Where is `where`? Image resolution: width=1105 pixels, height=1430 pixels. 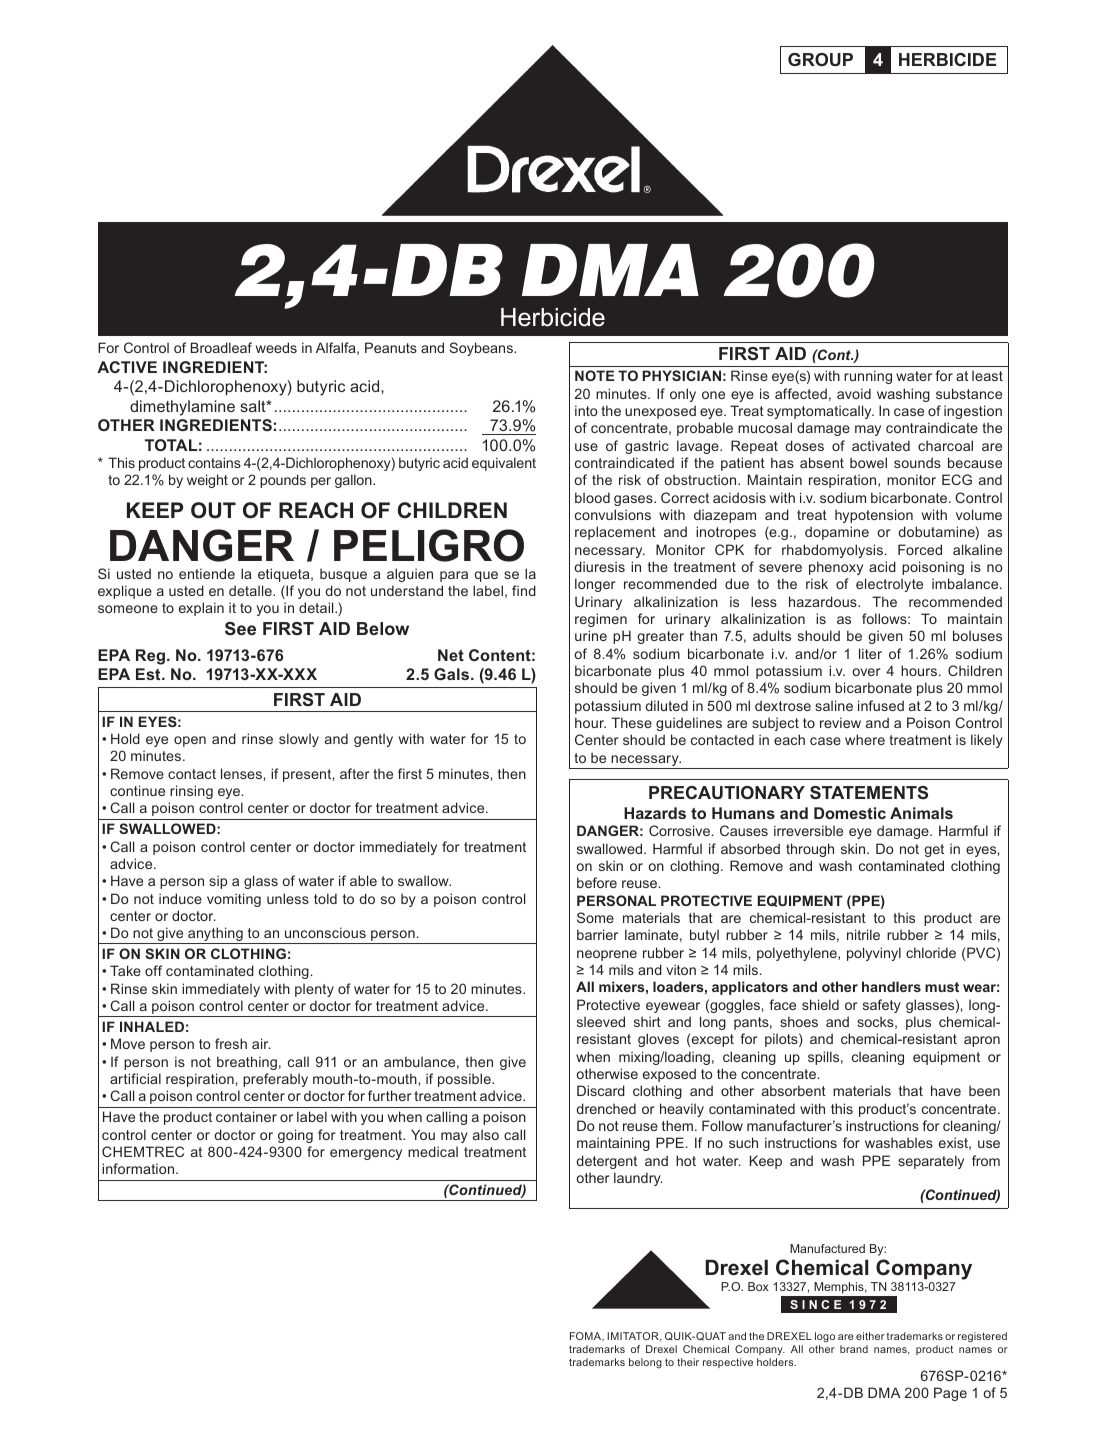 where is located at coordinates (865, 739).
